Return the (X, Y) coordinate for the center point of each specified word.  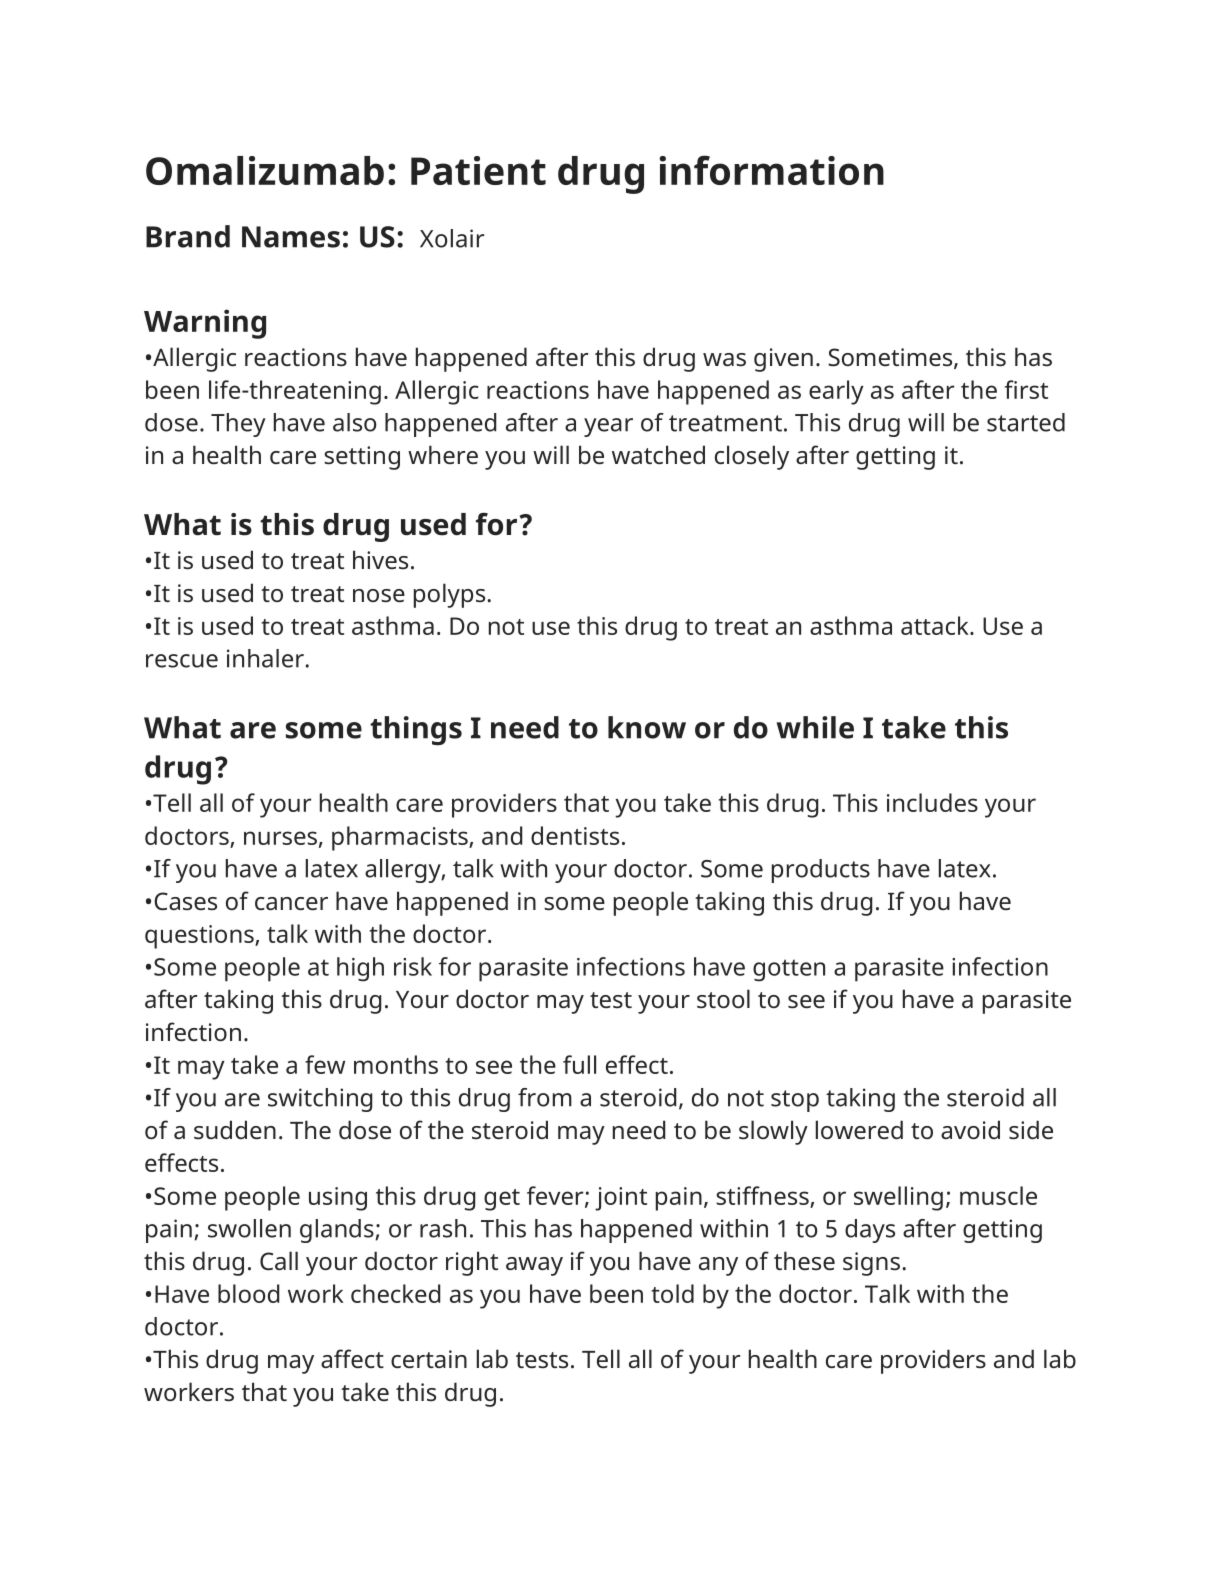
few (325, 1064)
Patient (478, 170)
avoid (970, 1129)
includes (932, 802)
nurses (280, 838)
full (579, 1064)
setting (362, 458)
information (771, 170)
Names (291, 237)
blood (248, 1293)
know (647, 727)
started (1026, 422)
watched (658, 454)
